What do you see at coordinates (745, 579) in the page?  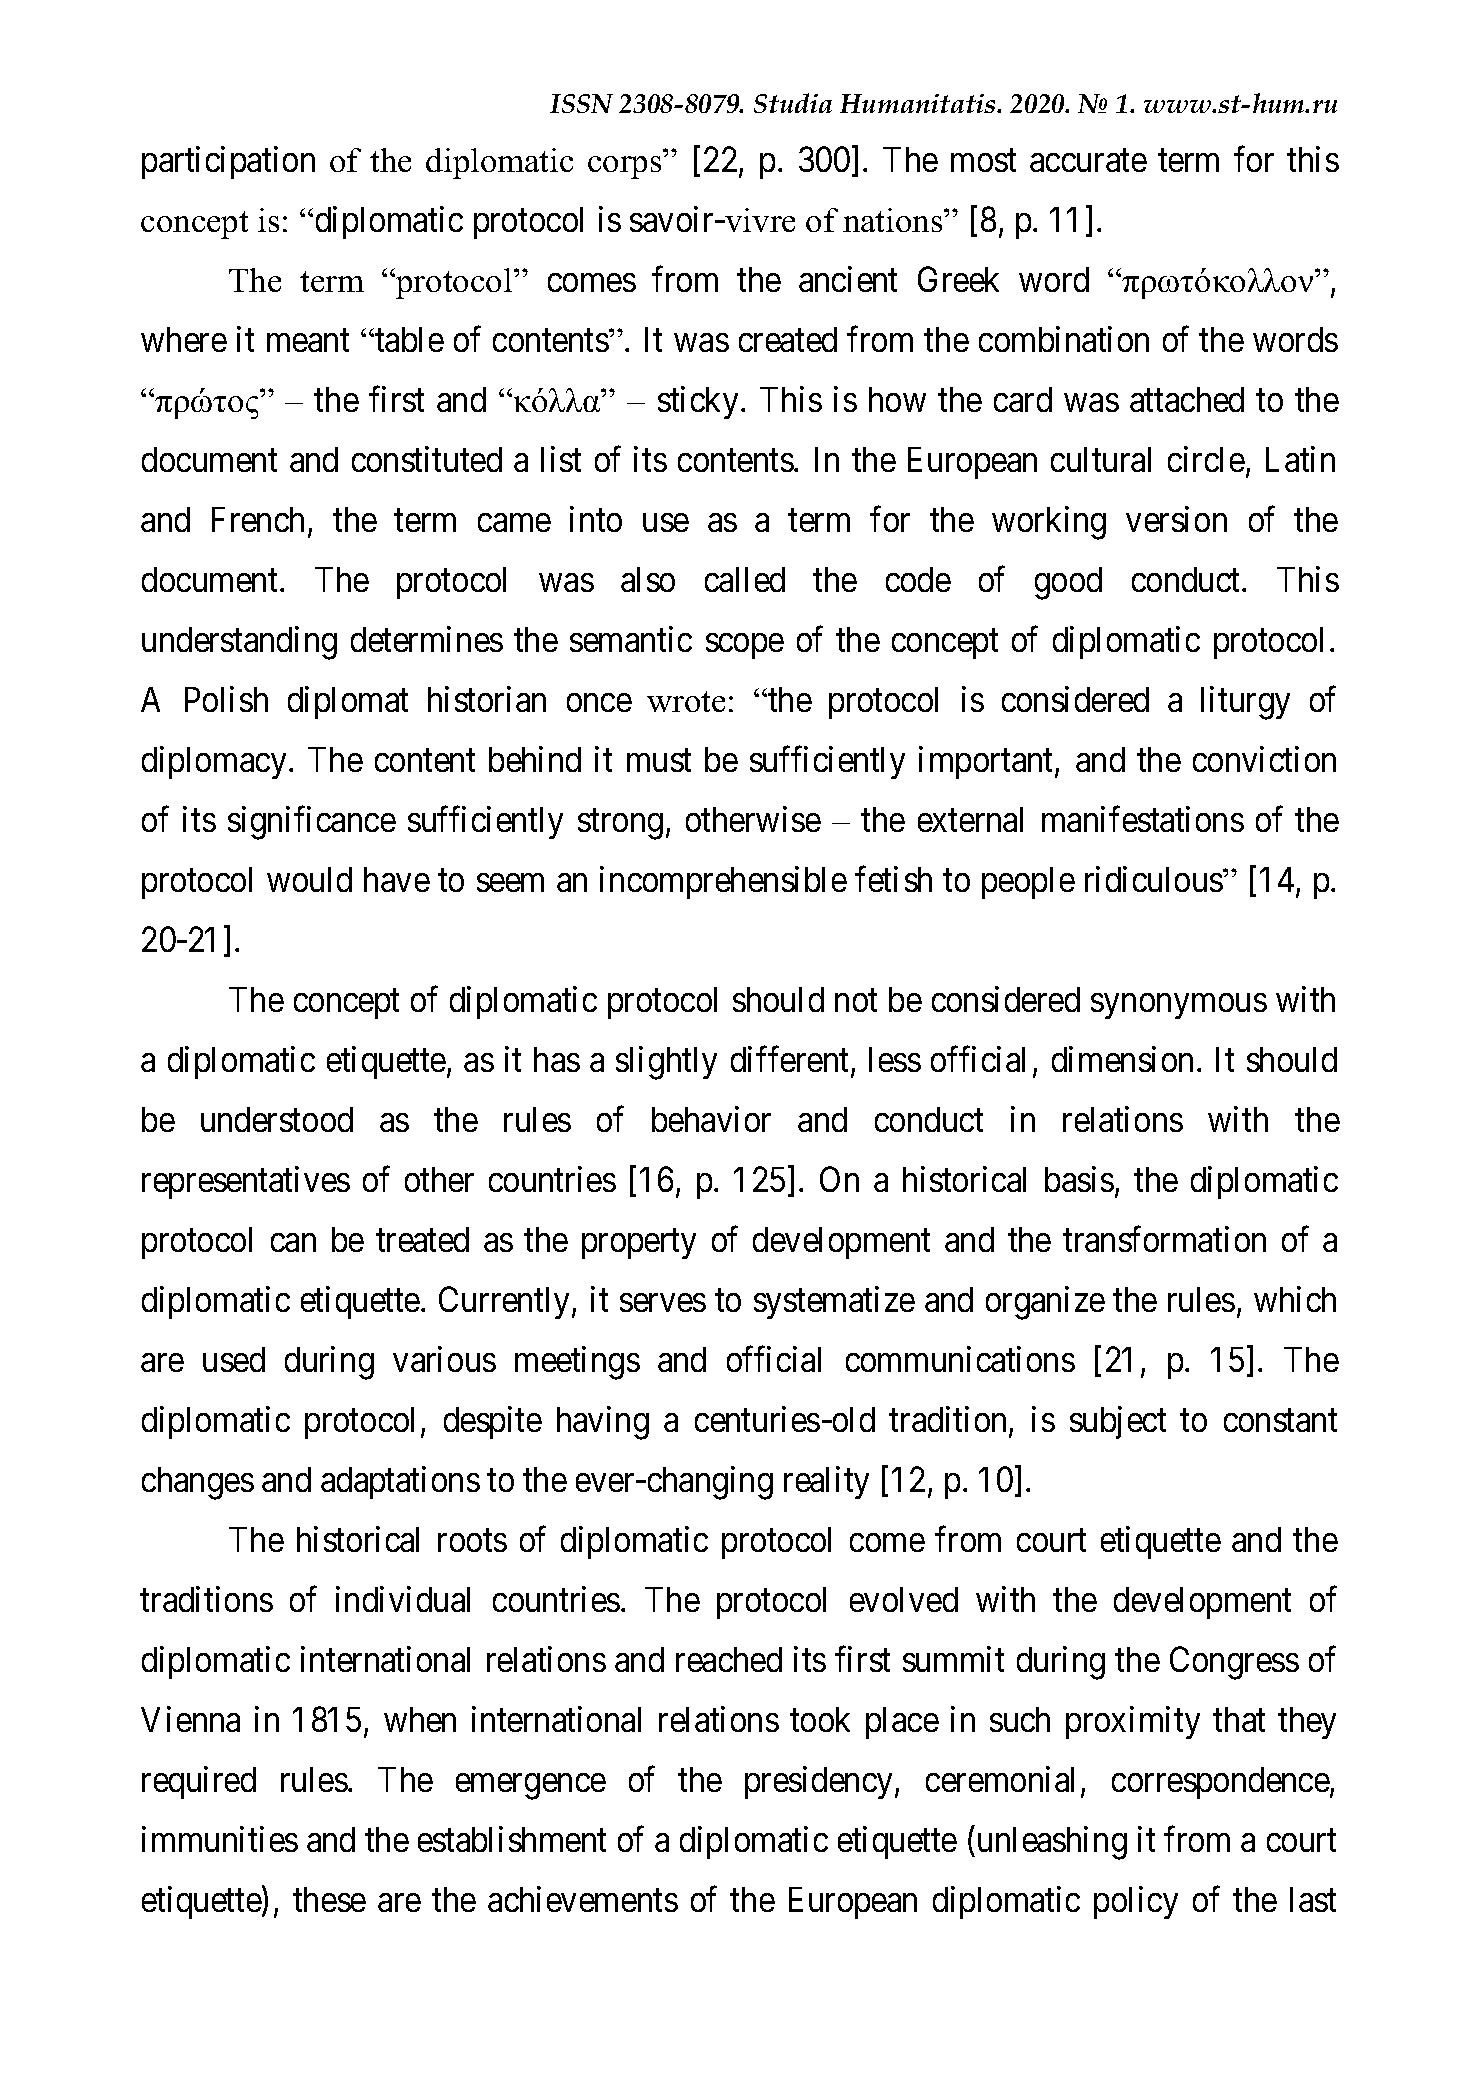 I see `called` at bounding box center [745, 579].
